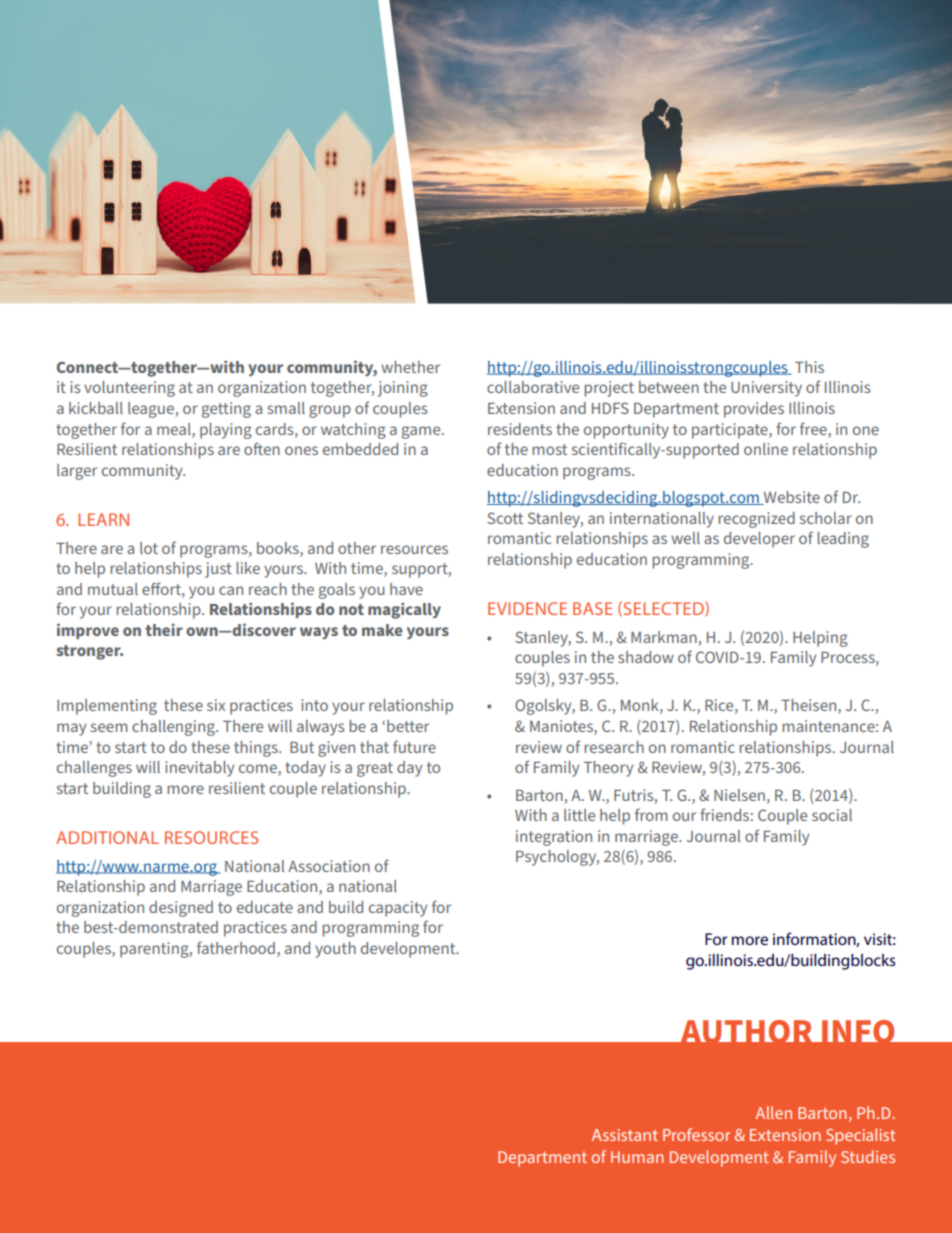 This page has width=952, height=1233. What do you see at coordinates (398, 909) in the page?
I see `capacity` at bounding box center [398, 909].
